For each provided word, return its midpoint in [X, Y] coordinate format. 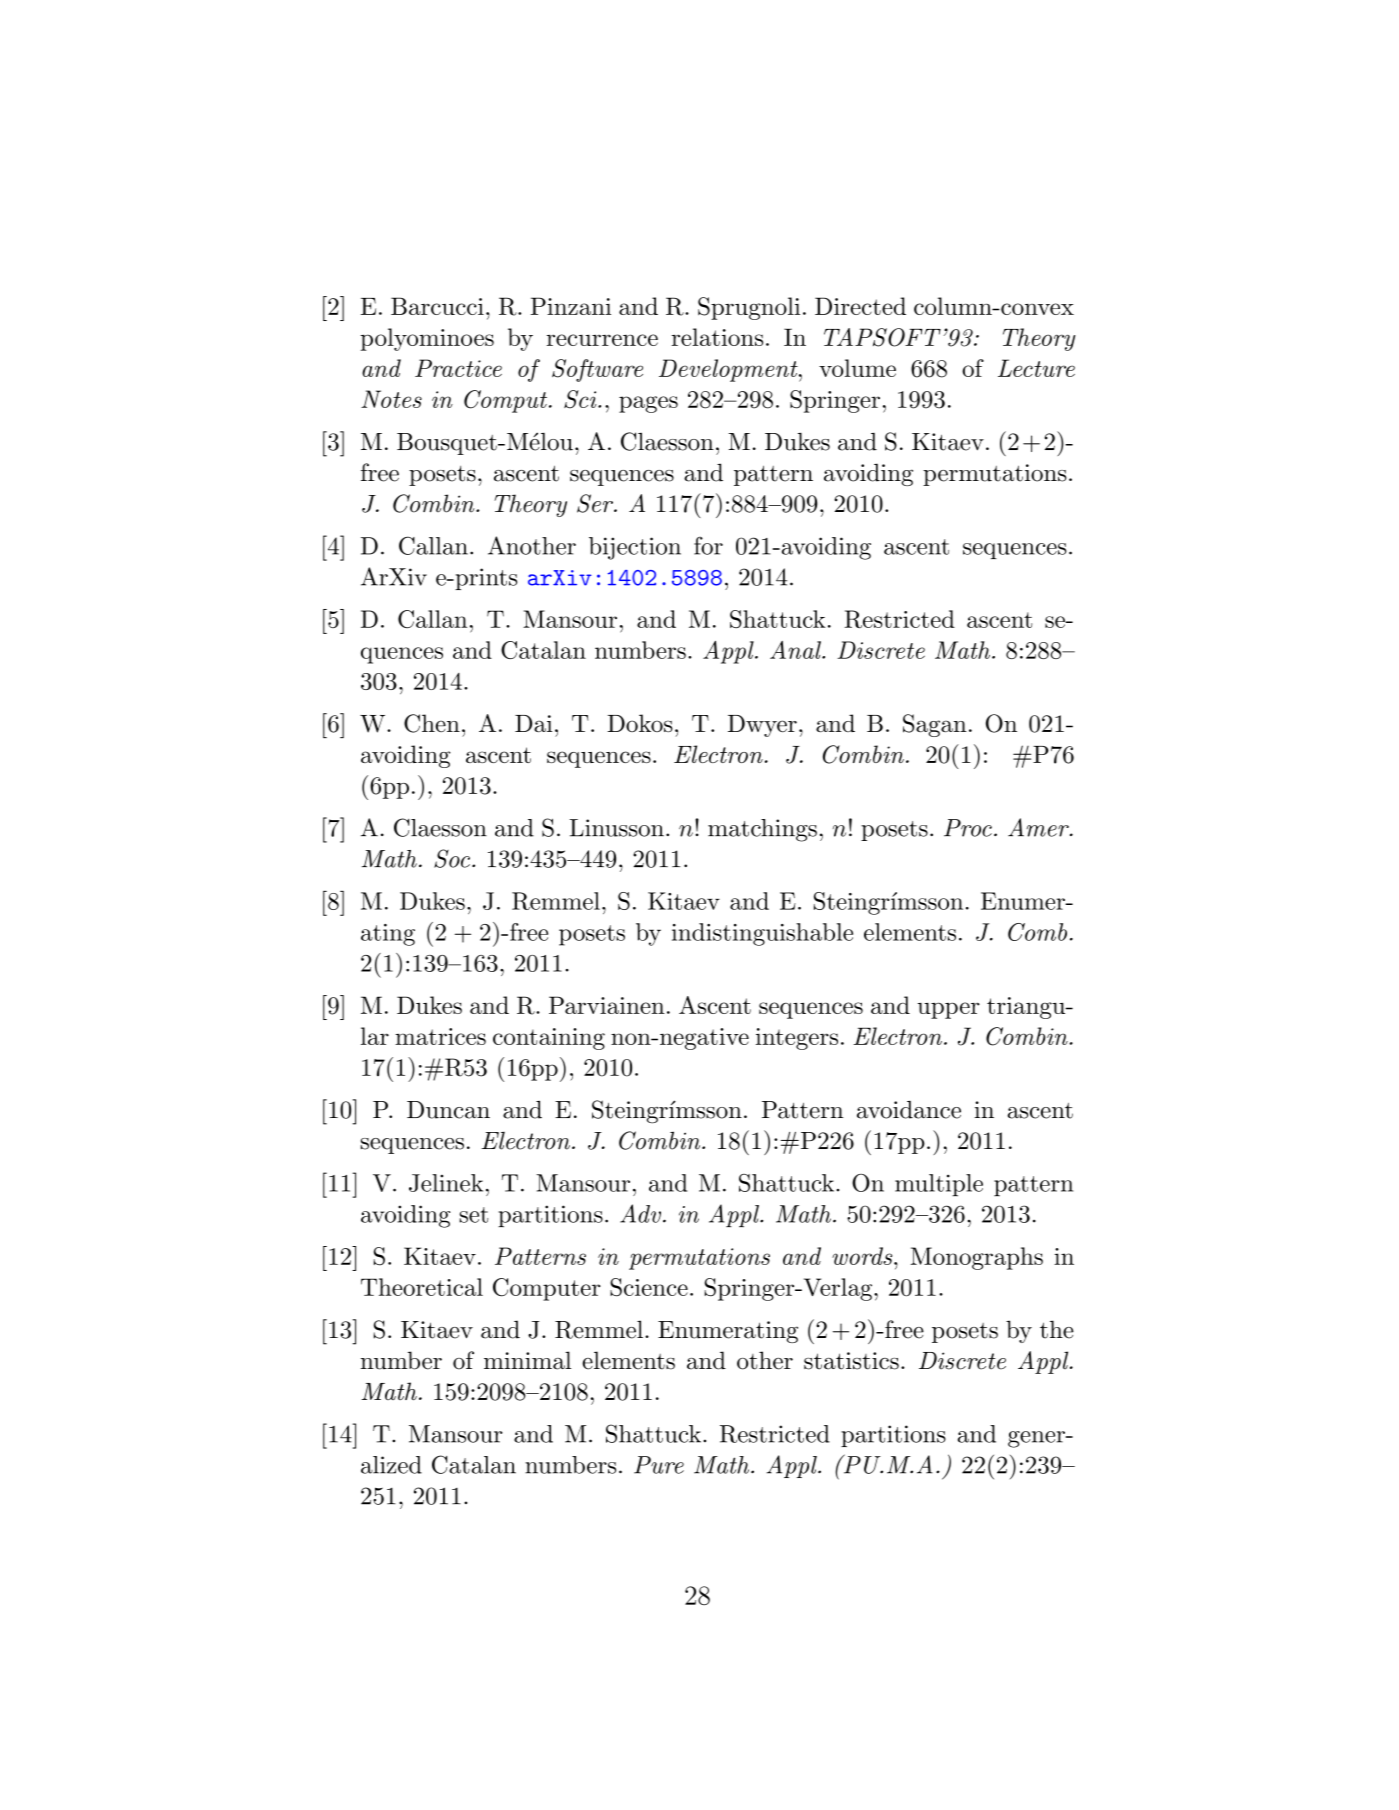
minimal [527, 1360]
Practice [458, 368]
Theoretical [422, 1287]
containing [549, 1039]
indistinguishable [762, 934]
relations [717, 337]
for [708, 545]
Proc [968, 828]
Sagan [935, 725]
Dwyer [762, 726]
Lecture [1036, 368]
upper [949, 1010]
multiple [939, 1185]
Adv [640, 1213]
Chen [432, 723]
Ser [596, 503]
